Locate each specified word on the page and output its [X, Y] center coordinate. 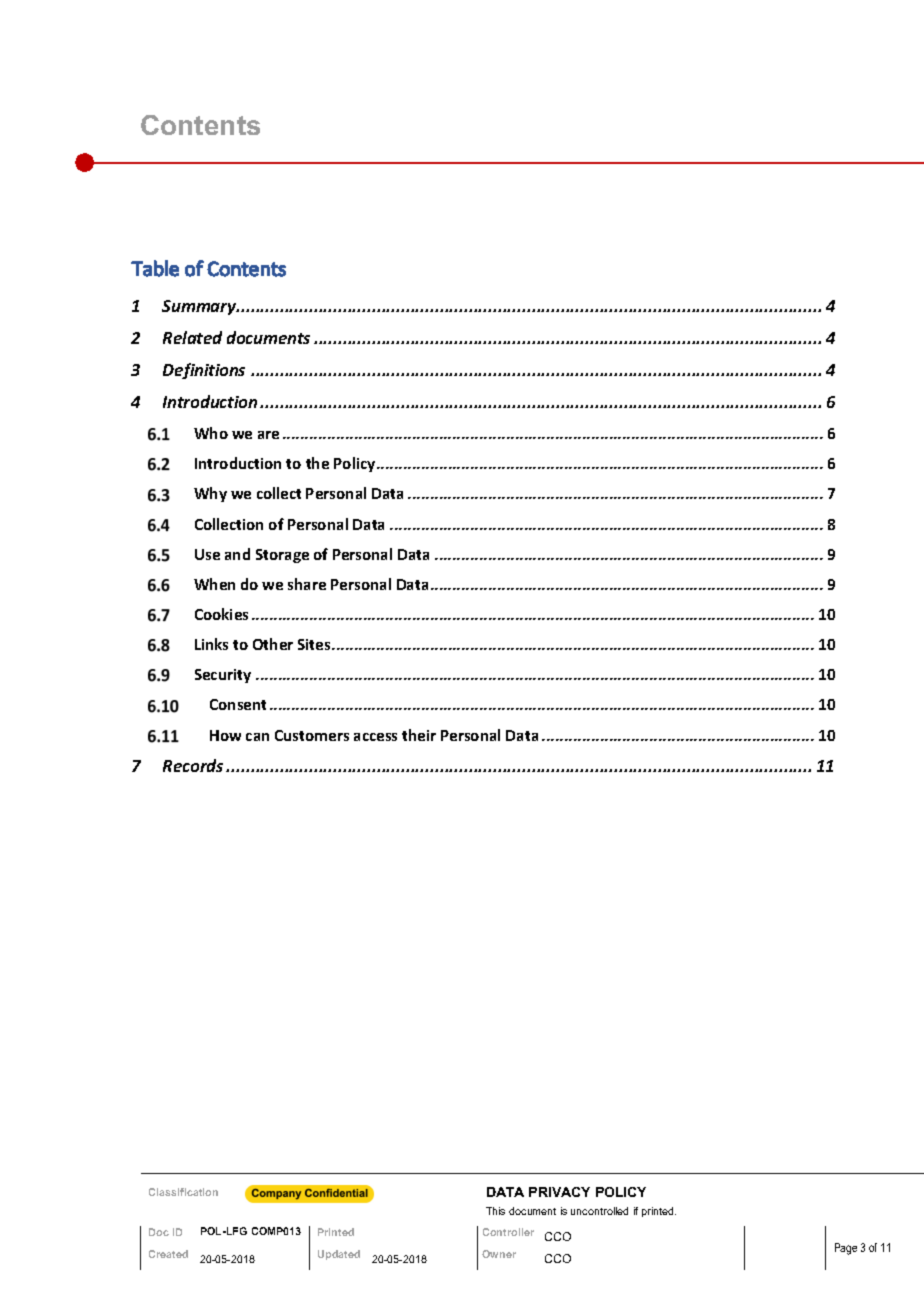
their [419, 735]
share [307, 584]
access [375, 737]
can [257, 737]
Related [192, 337]
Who [211, 433]
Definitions [204, 371]
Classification [183, 1192]
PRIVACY [559, 1192]
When [214, 584]
